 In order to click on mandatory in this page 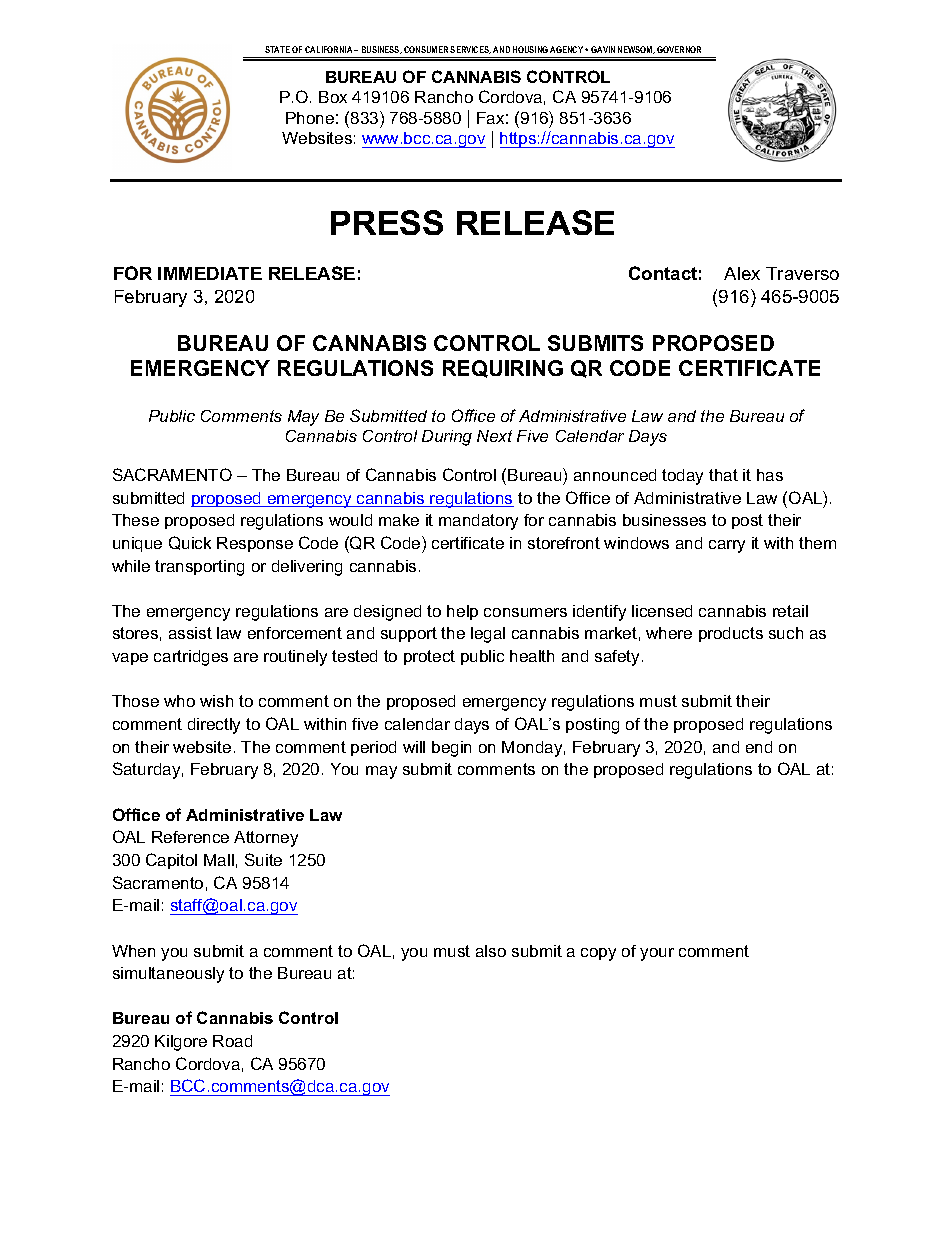, I will do `click(478, 522)`.
